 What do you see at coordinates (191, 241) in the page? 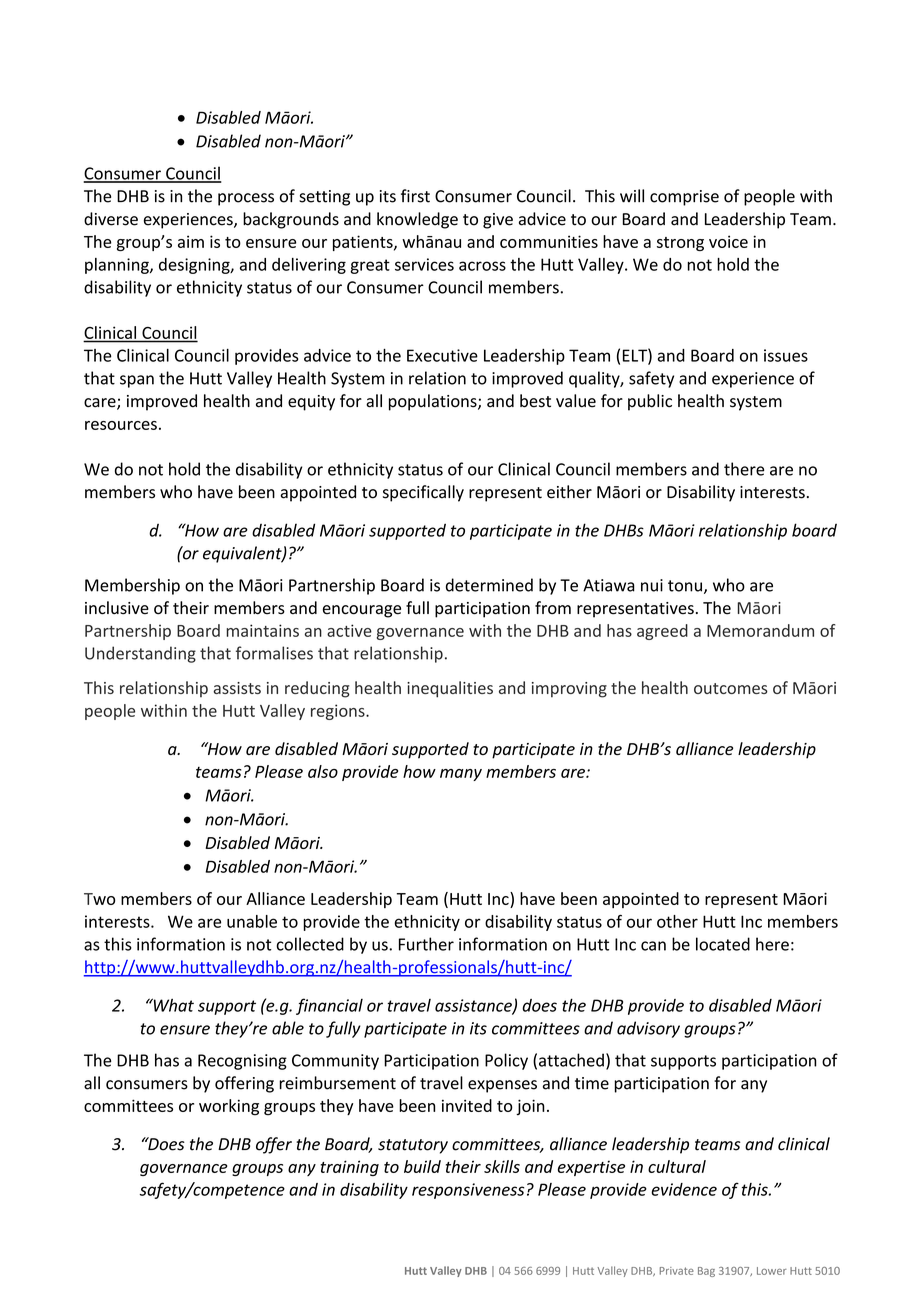
I see `aim` at bounding box center [191, 241].
